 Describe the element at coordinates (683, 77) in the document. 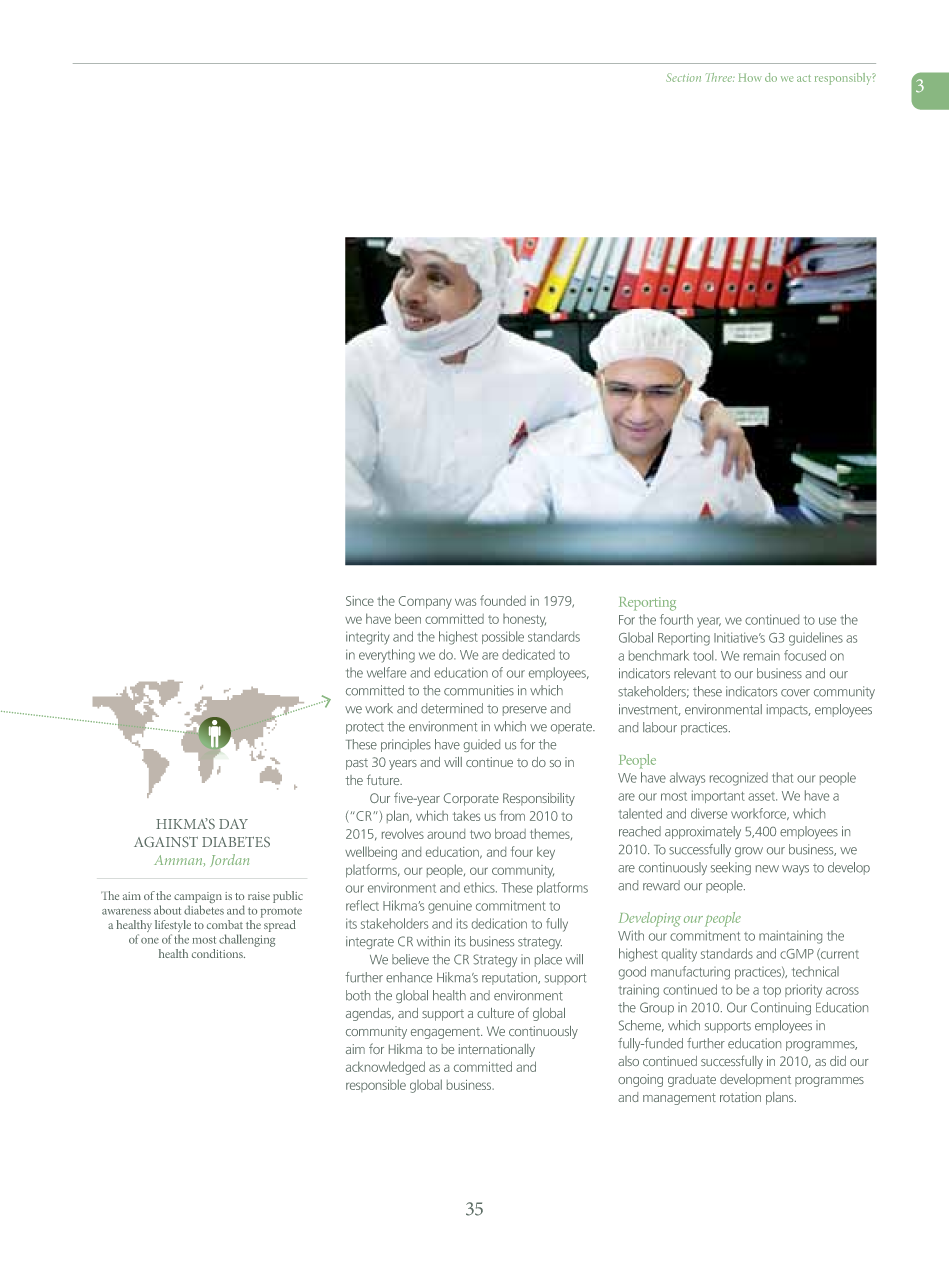

I see `Section` at that location.
